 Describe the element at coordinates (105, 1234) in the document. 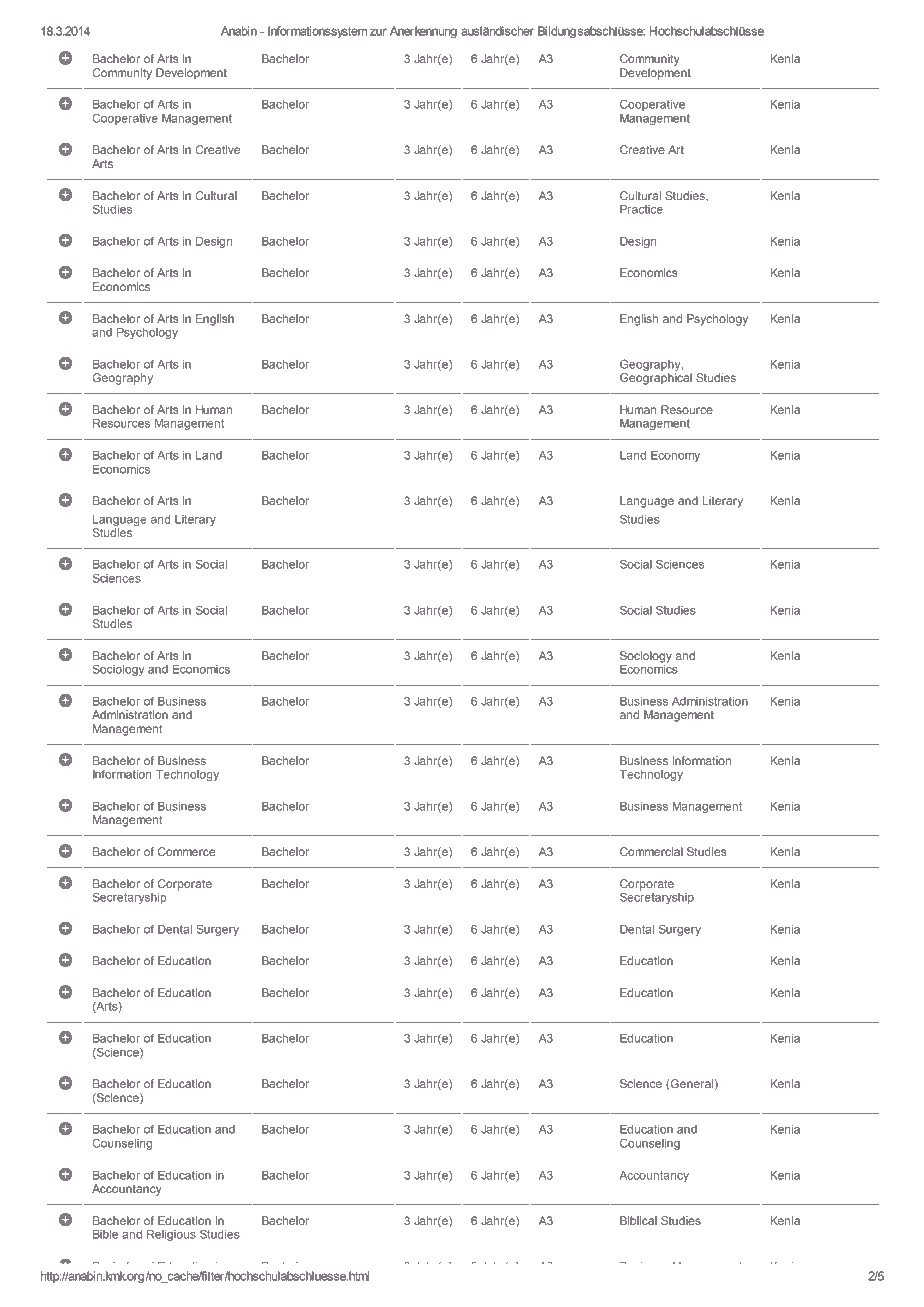

I see `Bible` at that location.
